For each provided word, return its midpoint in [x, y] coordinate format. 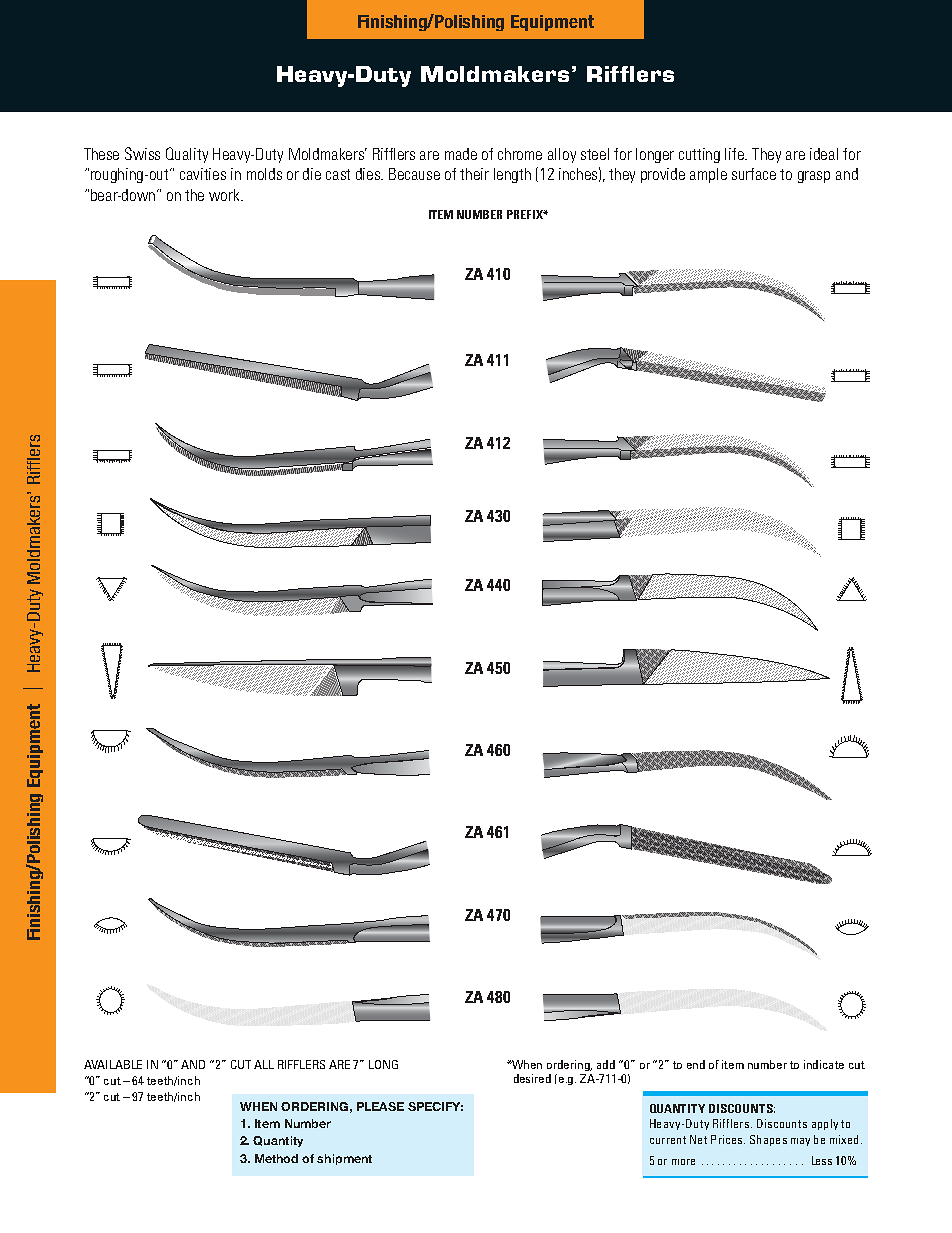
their [474, 174]
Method [276, 1158]
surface [754, 174]
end [696, 1064]
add [606, 1064]
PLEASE [380, 1106]
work [225, 195]
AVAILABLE [113, 1064]
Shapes [768, 1140]
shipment [344, 1159]
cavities [203, 174]
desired [532, 1078]
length [512, 175]
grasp [814, 177]
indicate [824, 1064]
